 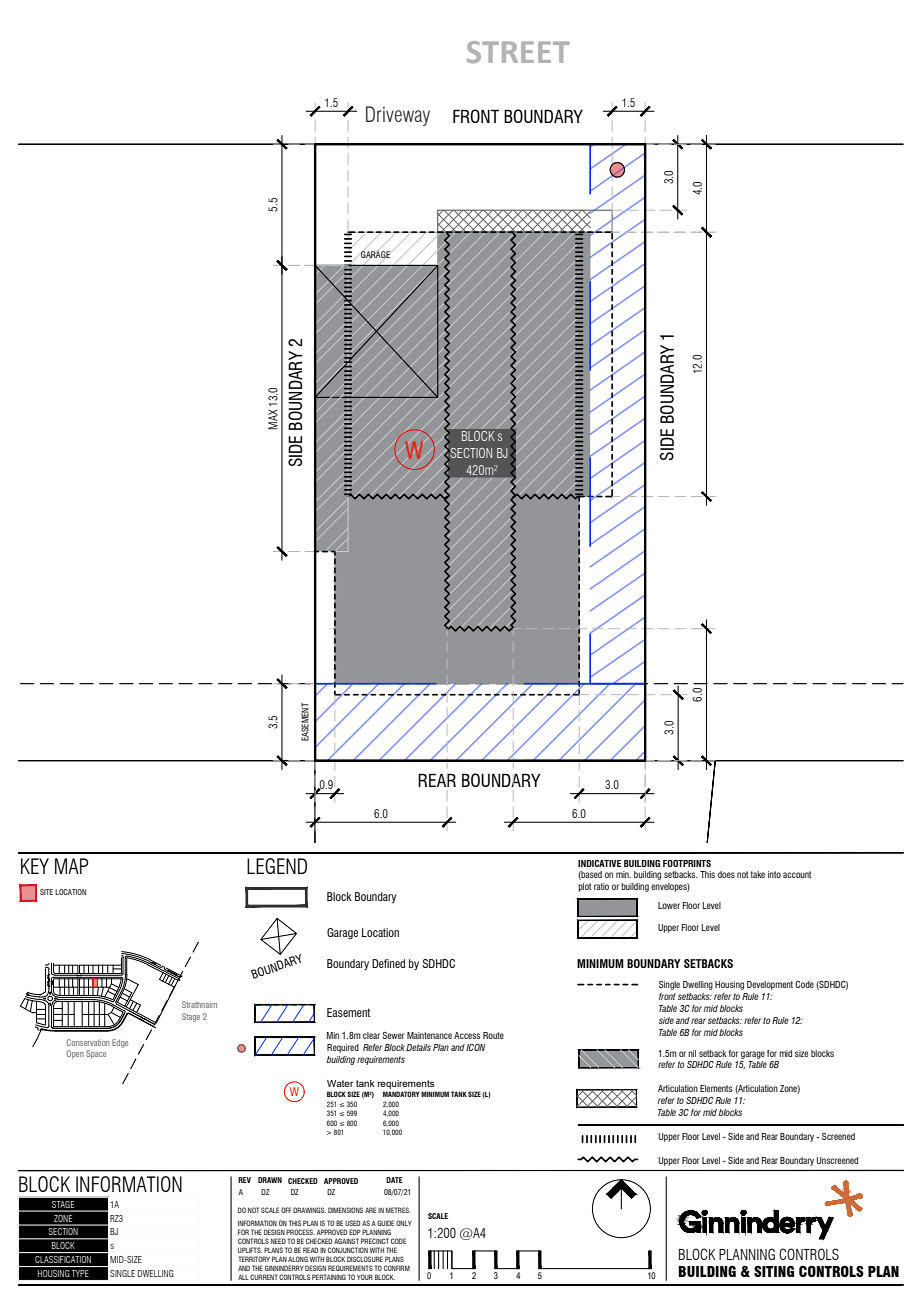 What do you see at coordinates (35, 866) in the image?
I see `KEY` at bounding box center [35, 866].
